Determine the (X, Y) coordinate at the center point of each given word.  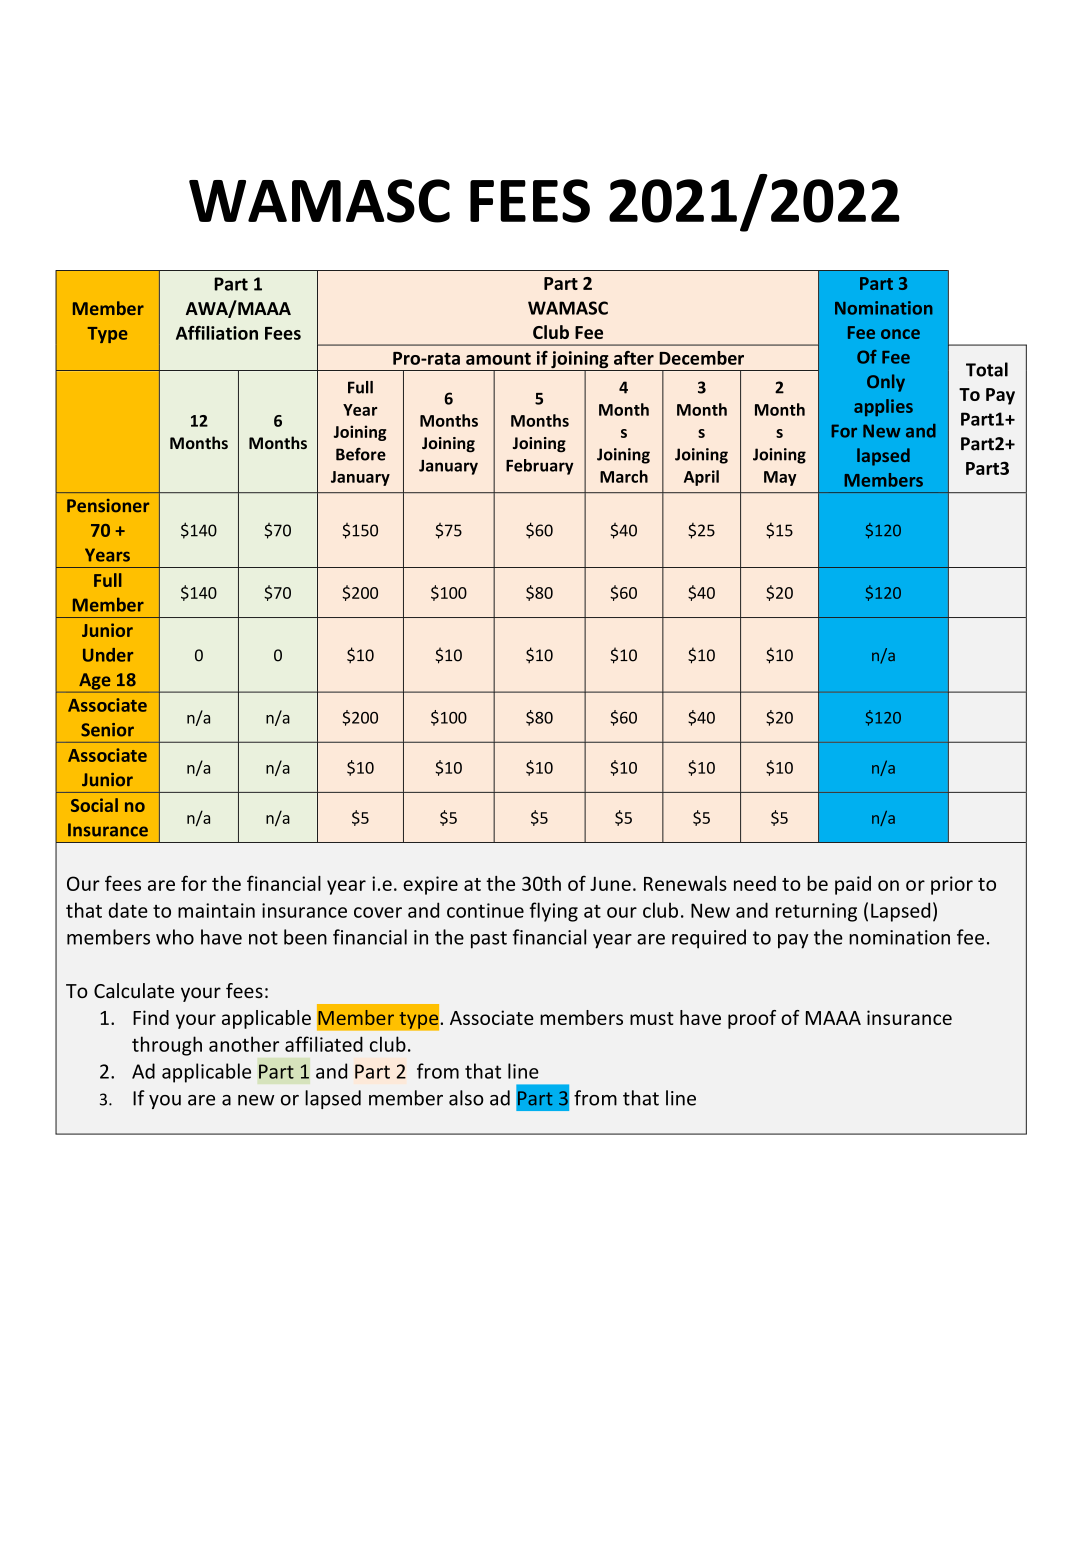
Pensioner (108, 506)
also (466, 1098)
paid (853, 885)
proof (752, 1019)
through (167, 1046)
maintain (216, 910)
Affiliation (217, 333)
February (540, 467)
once (900, 334)
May (780, 478)
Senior (107, 730)
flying (554, 912)
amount (498, 358)
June (610, 884)
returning (816, 912)
